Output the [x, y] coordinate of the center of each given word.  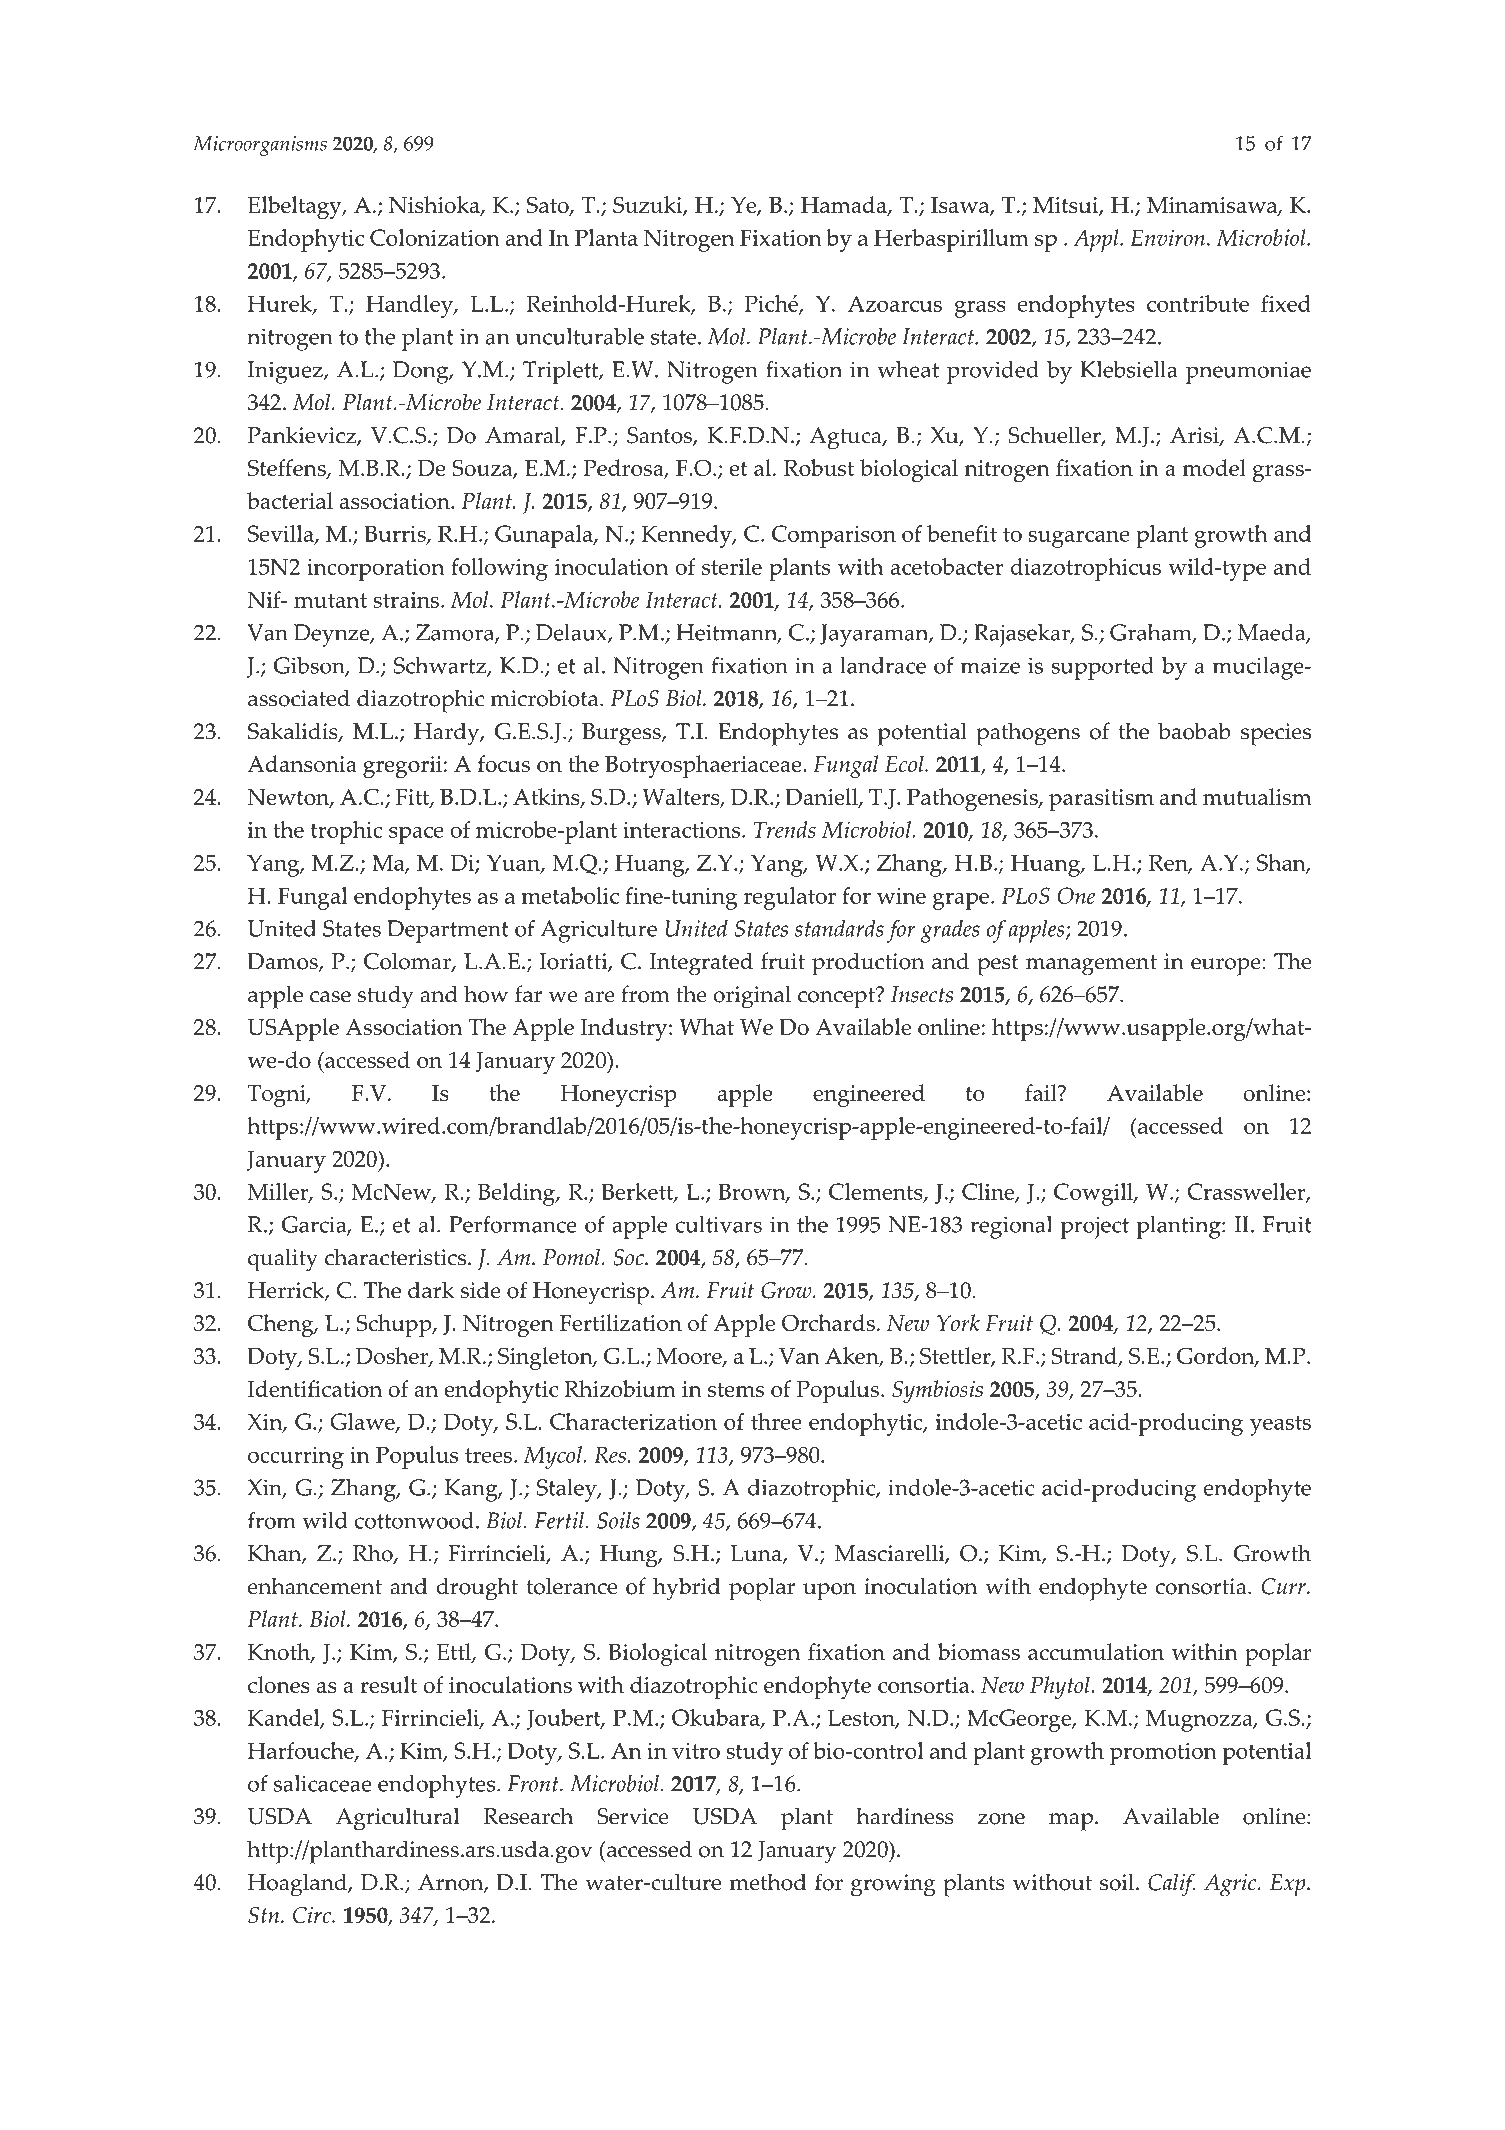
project [1095, 1228]
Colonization [435, 237]
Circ [313, 1915]
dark [431, 1290]
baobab [1194, 731]
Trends [785, 829]
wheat [908, 369]
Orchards [828, 1322]
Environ [1168, 237]
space [416, 835]
